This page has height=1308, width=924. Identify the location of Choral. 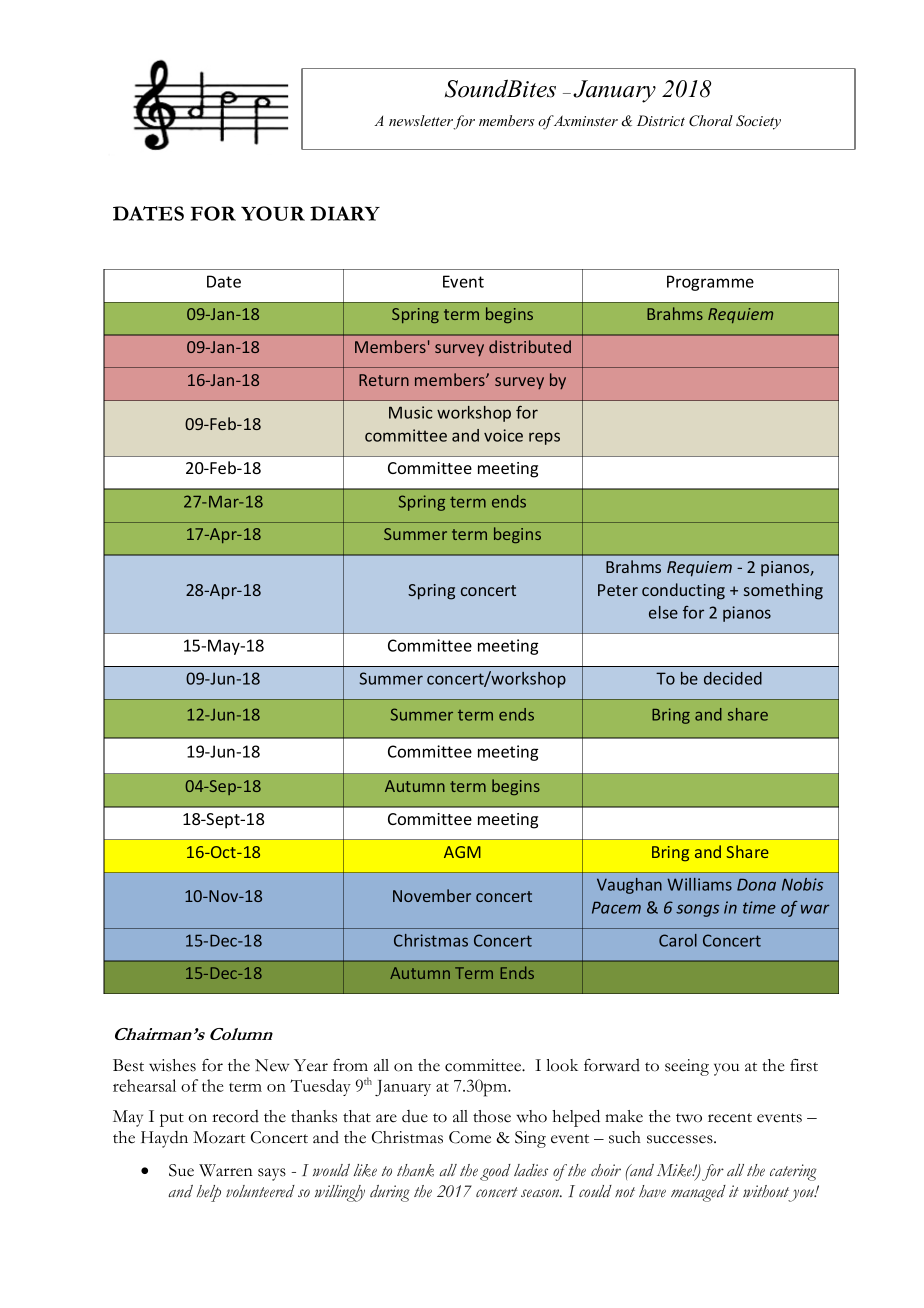
(711, 121).
